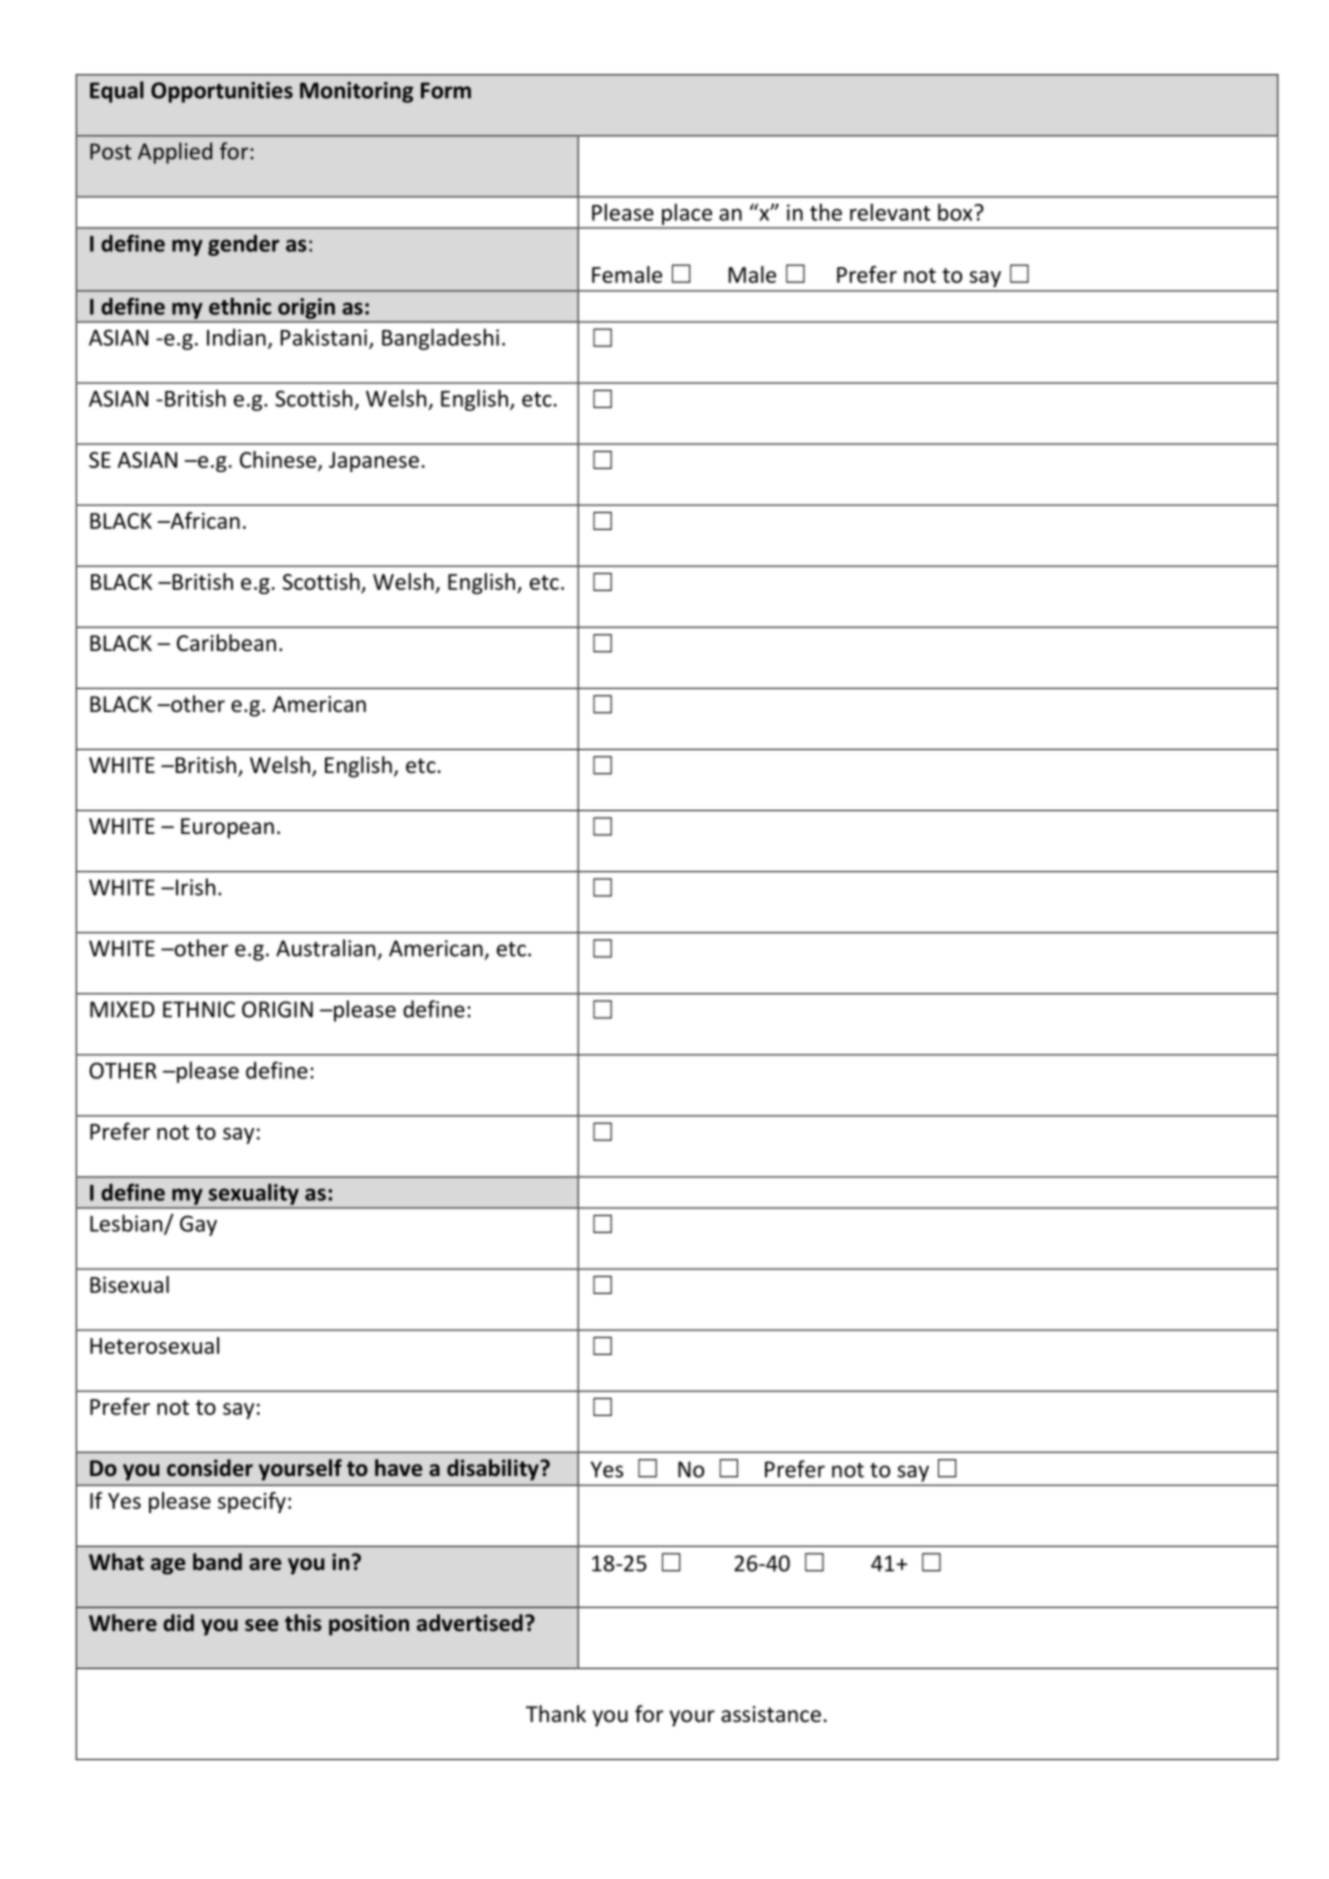 The image size is (1329, 1879). Describe the element at coordinates (227, 828) in the document. I see `European` at that location.
